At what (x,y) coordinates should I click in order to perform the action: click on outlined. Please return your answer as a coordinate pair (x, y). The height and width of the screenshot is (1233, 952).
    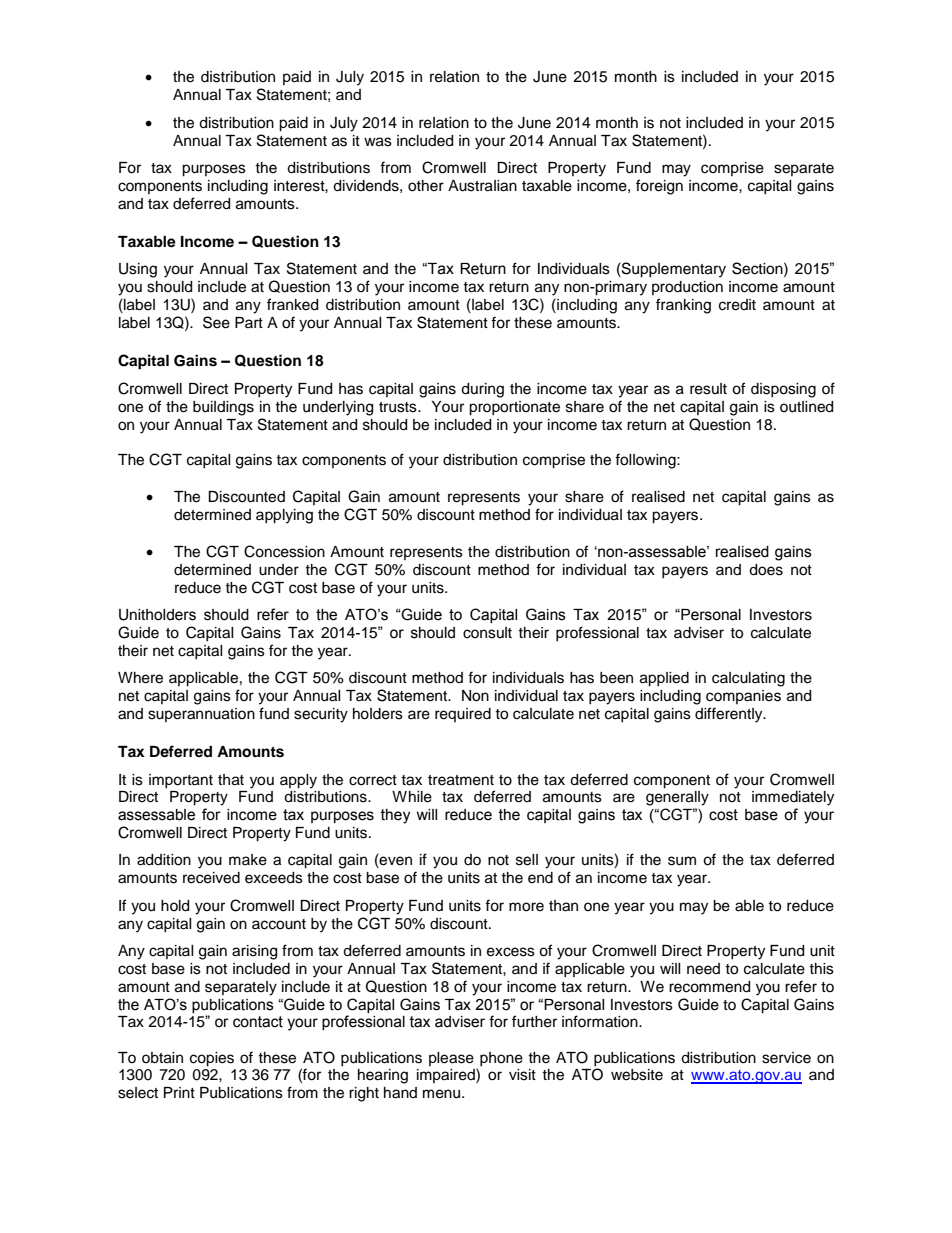
    Looking at the image, I should click on (806, 407).
